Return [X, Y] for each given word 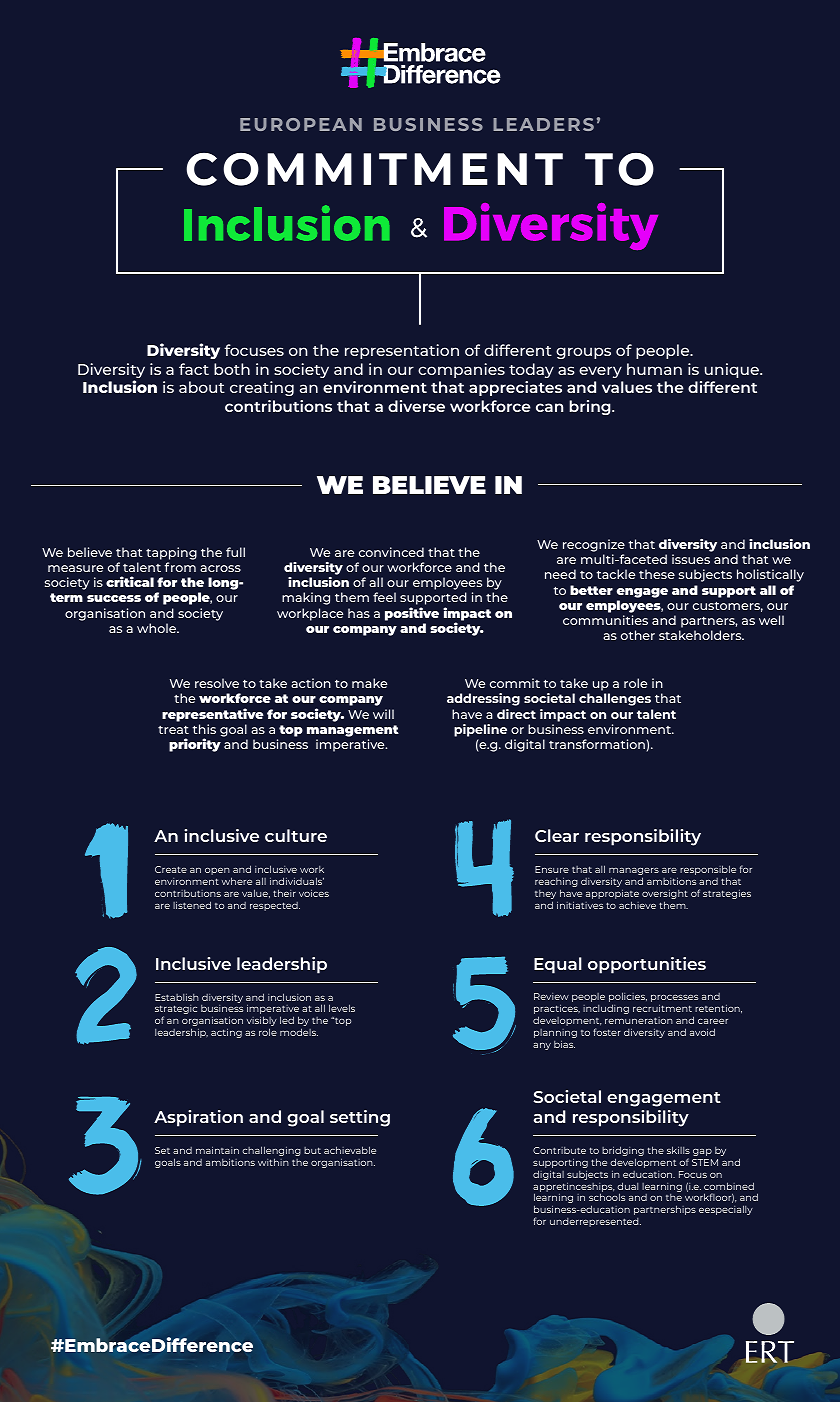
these [657, 574]
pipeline [480, 730]
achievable [350, 1150]
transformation [598, 745]
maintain [217, 1150]
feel [384, 597]
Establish [177, 997]
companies [461, 370]
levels [342, 1008]
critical [130, 581]
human [654, 369]
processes [674, 998]
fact [194, 369]
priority [195, 745]
